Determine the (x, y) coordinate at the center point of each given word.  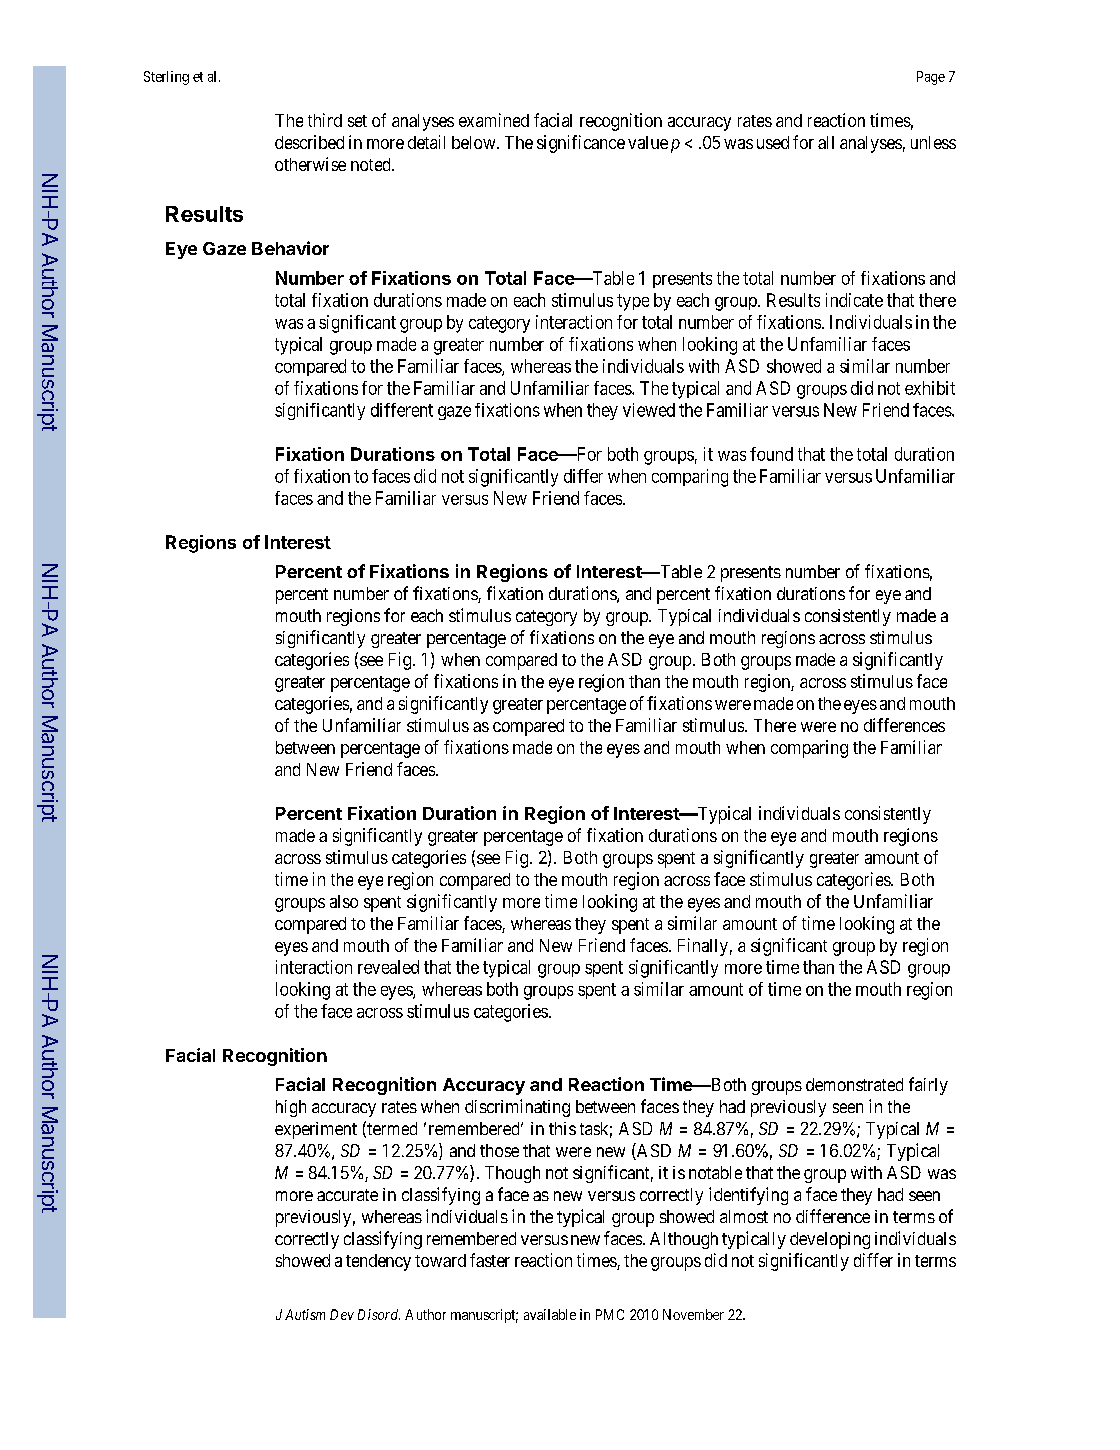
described (309, 142)
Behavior (290, 248)
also (344, 901)
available (550, 1314)
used (773, 142)
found (771, 454)
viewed (649, 410)
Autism (305, 1314)
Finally (703, 947)
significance (581, 144)
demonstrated (854, 1084)
